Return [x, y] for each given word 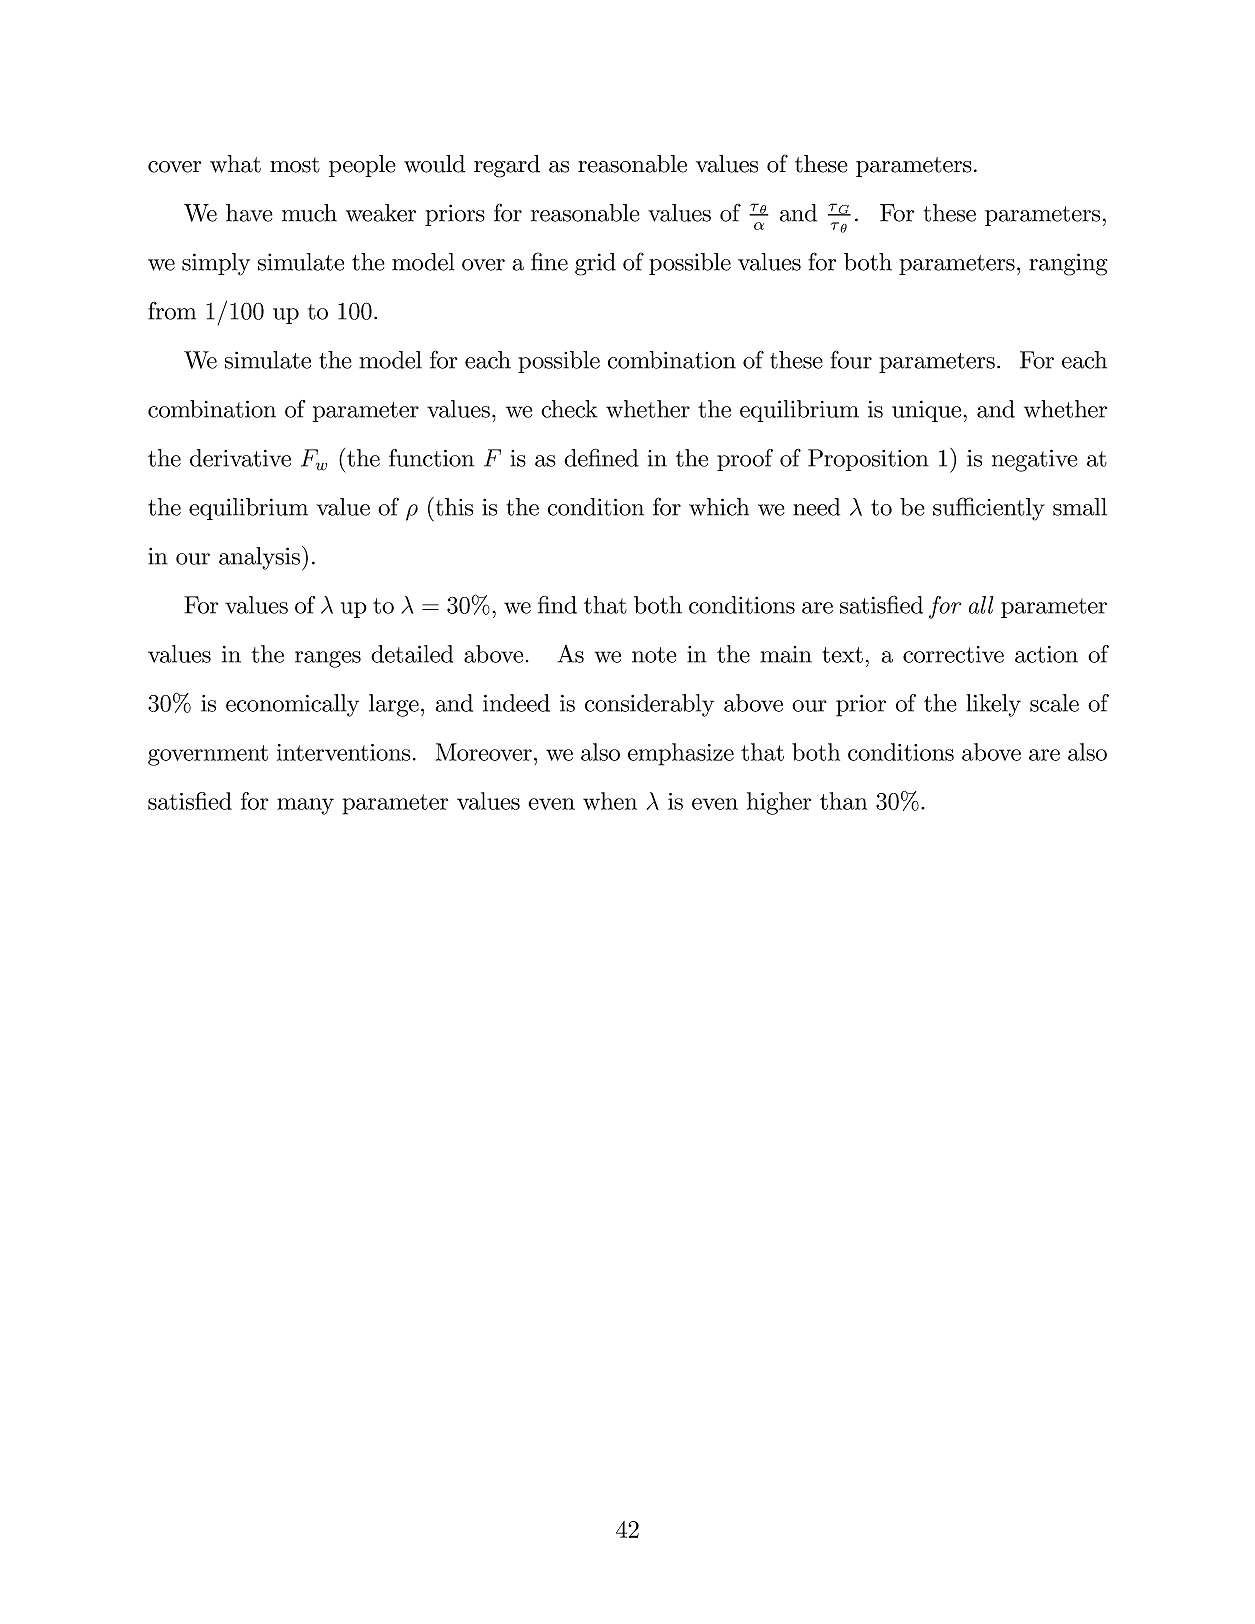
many [305, 806]
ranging [1068, 264]
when [610, 801]
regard [507, 166]
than [843, 801]
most [295, 165]
